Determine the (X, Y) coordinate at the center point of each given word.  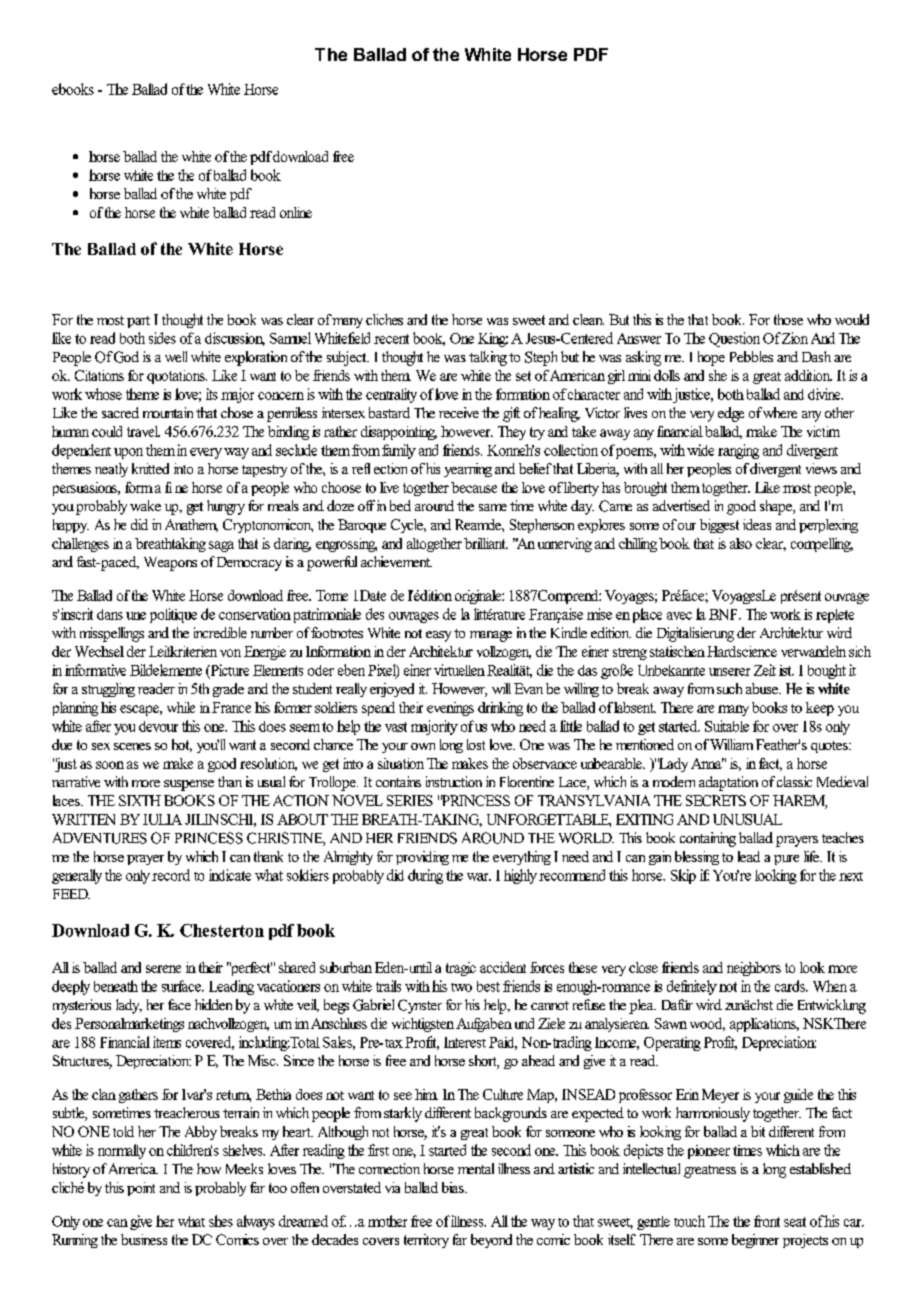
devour (158, 726)
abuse (763, 688)
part (138, 322)
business (144, 1239)
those (788, 319)
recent (391, 339)
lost (476, 744)
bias (454, 1187)
